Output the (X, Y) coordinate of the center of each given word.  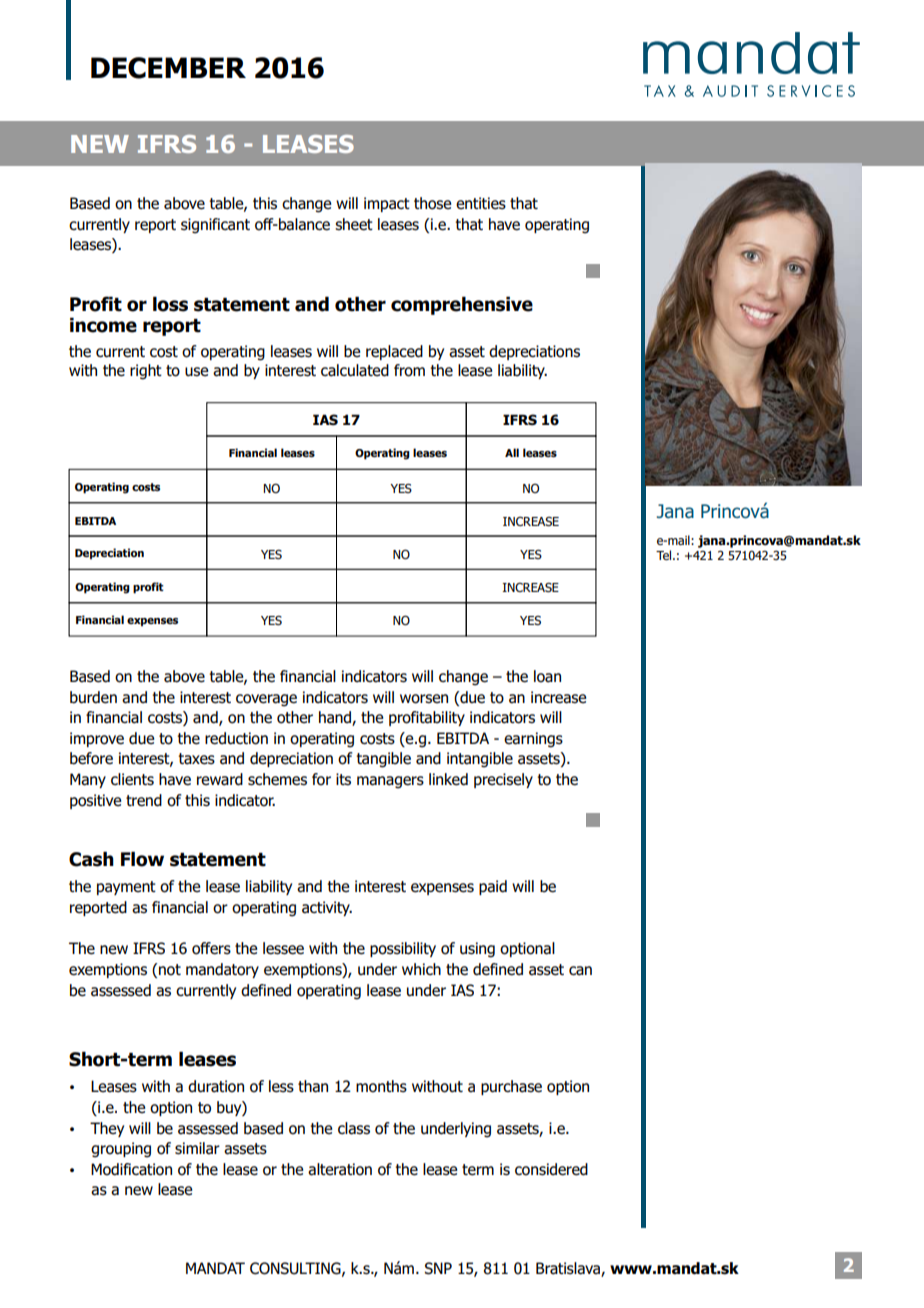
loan (547, 676)
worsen (424, 699)
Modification (131, 1169)
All (512, 452)
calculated (355, 370)
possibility (403, 949)
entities (481, 203)
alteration (340, 1169)
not (170, 970)
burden (93, 697)
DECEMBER (168, 68)
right (146, 372)
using (477, 950)
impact (387, 204)
